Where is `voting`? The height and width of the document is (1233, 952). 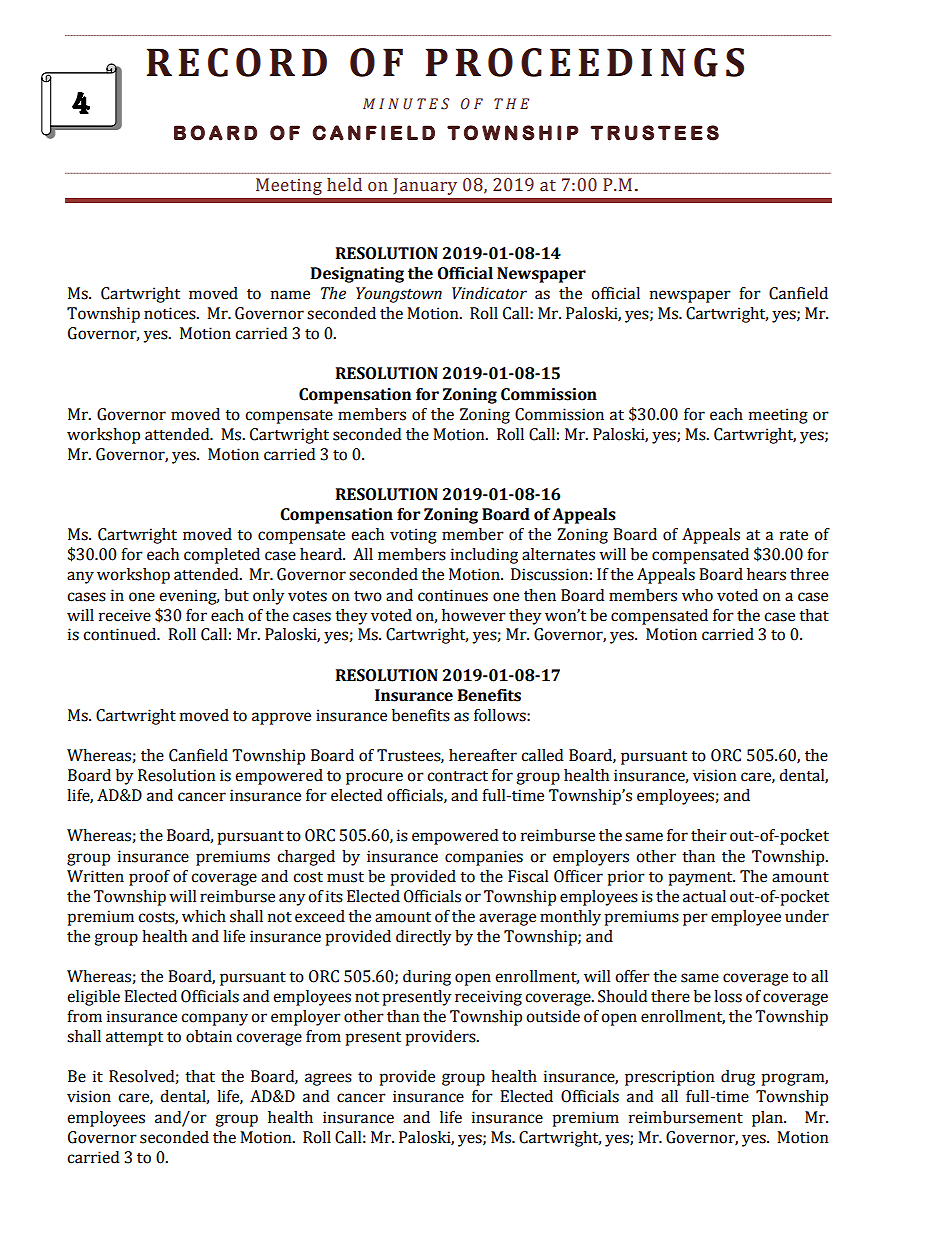 voting is located at coordinates (413, 536).
